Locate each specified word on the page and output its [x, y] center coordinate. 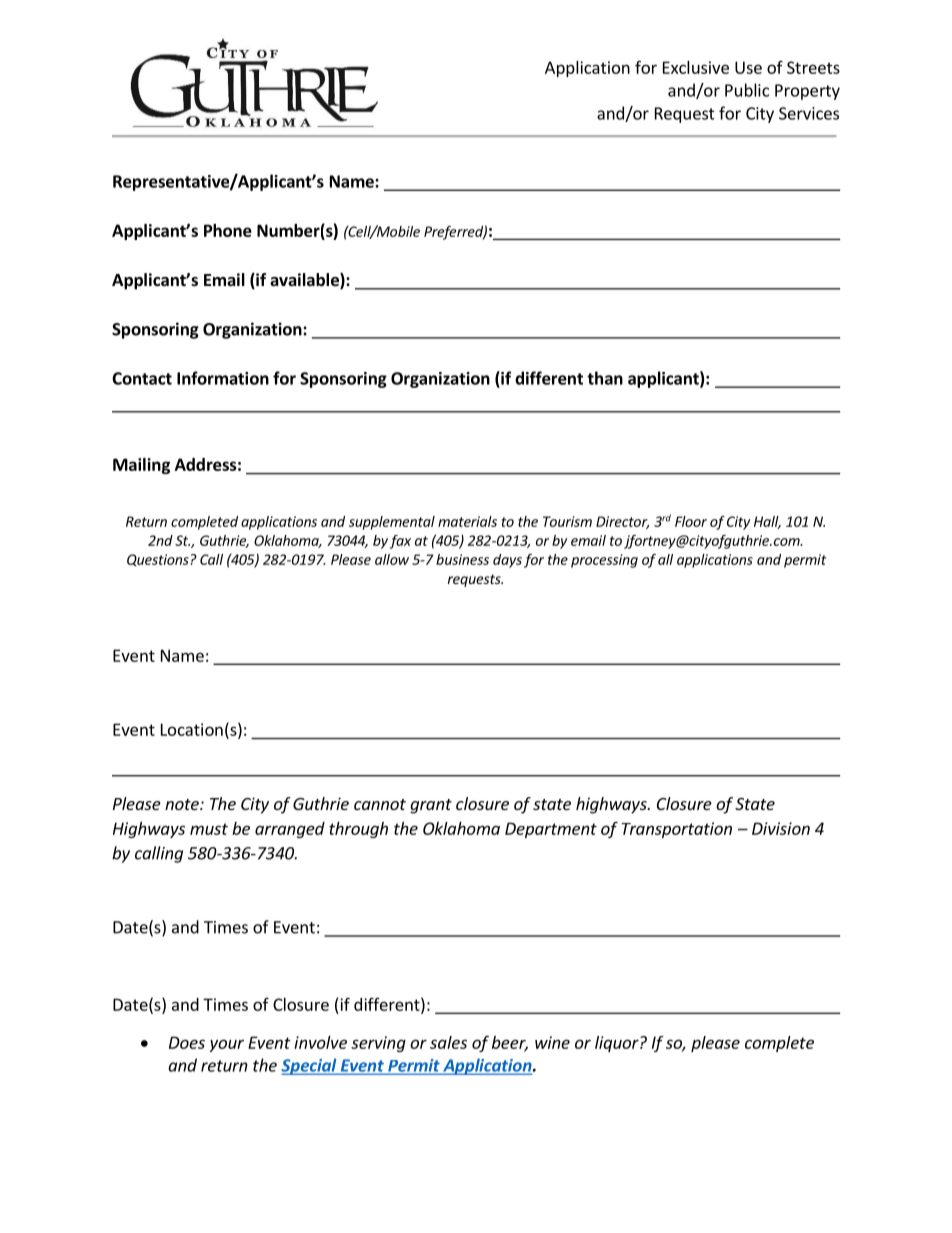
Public [747, 90]
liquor [618, 1044]
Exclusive [696, 67]
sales [448, 1042]
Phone [228, 230]
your [227, 1045]
